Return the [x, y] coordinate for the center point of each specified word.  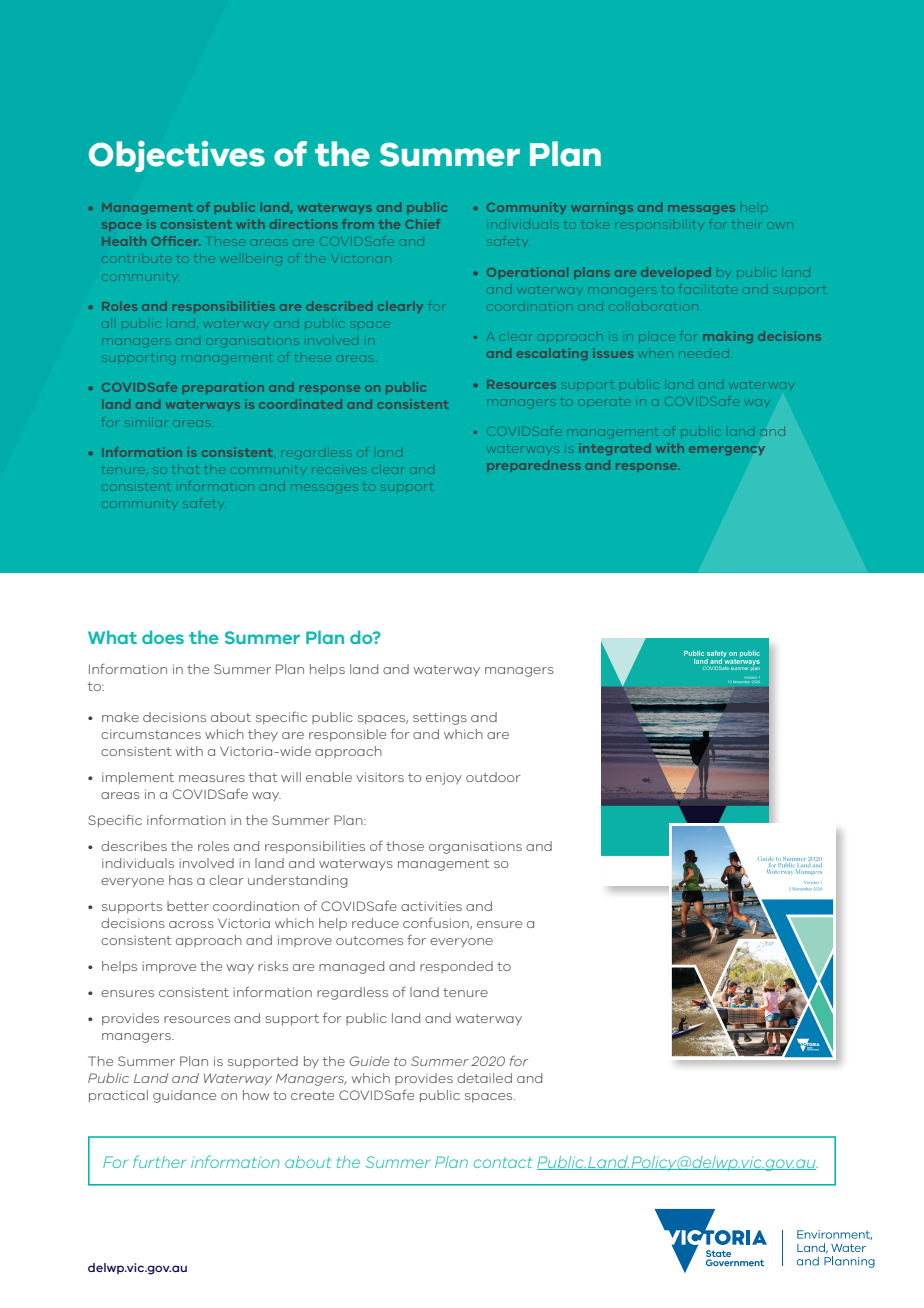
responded [456, 967]
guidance [184, 1096]
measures [212, 778]
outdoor [493, 777]
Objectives [177, 156]
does [163, 637]
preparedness [533, 466]
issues [615, 354]
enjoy [444, 778]
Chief [423, 224]
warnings [602, 208]
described [339, 306]
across [191, 924]
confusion [437, 923]
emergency [726, 450]
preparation [223, 388]
